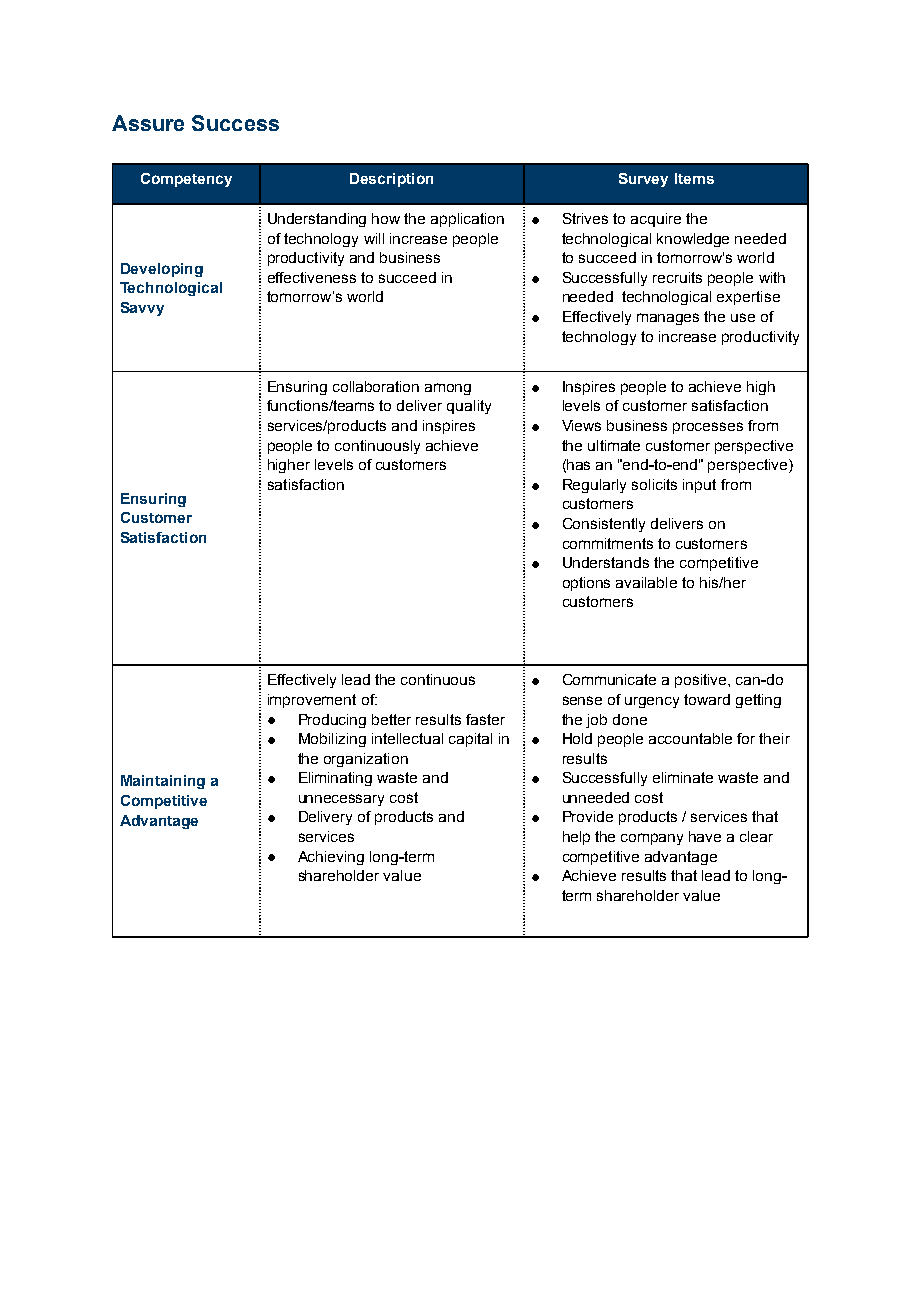 The height and width of the page is (1308, 924). I want to click on available, so click(646, 582).
